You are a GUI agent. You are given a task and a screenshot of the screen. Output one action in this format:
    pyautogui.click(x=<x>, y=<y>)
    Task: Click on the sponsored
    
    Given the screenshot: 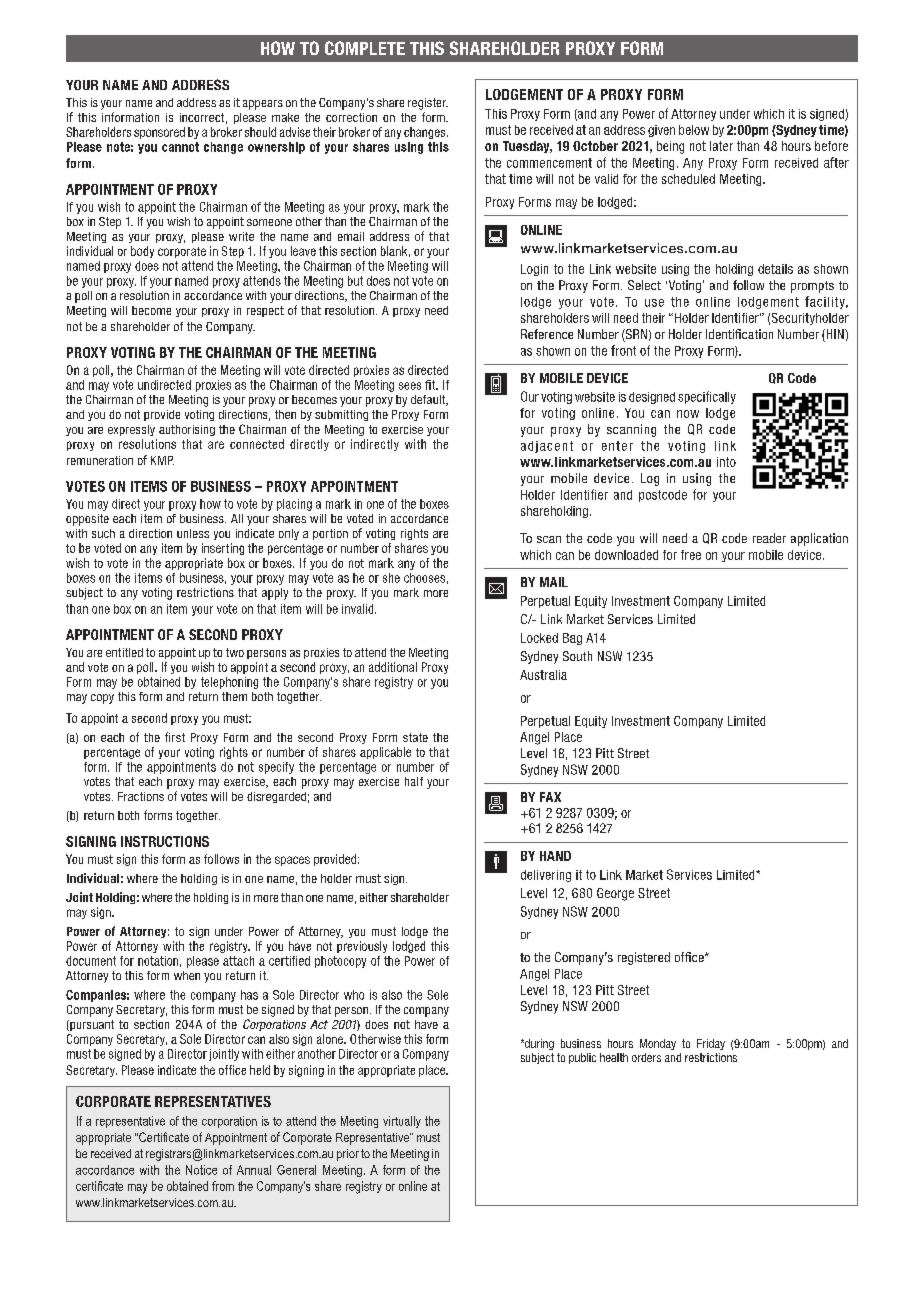 What is the action you would take?
    pyautogui.click(x=159, y=133)
